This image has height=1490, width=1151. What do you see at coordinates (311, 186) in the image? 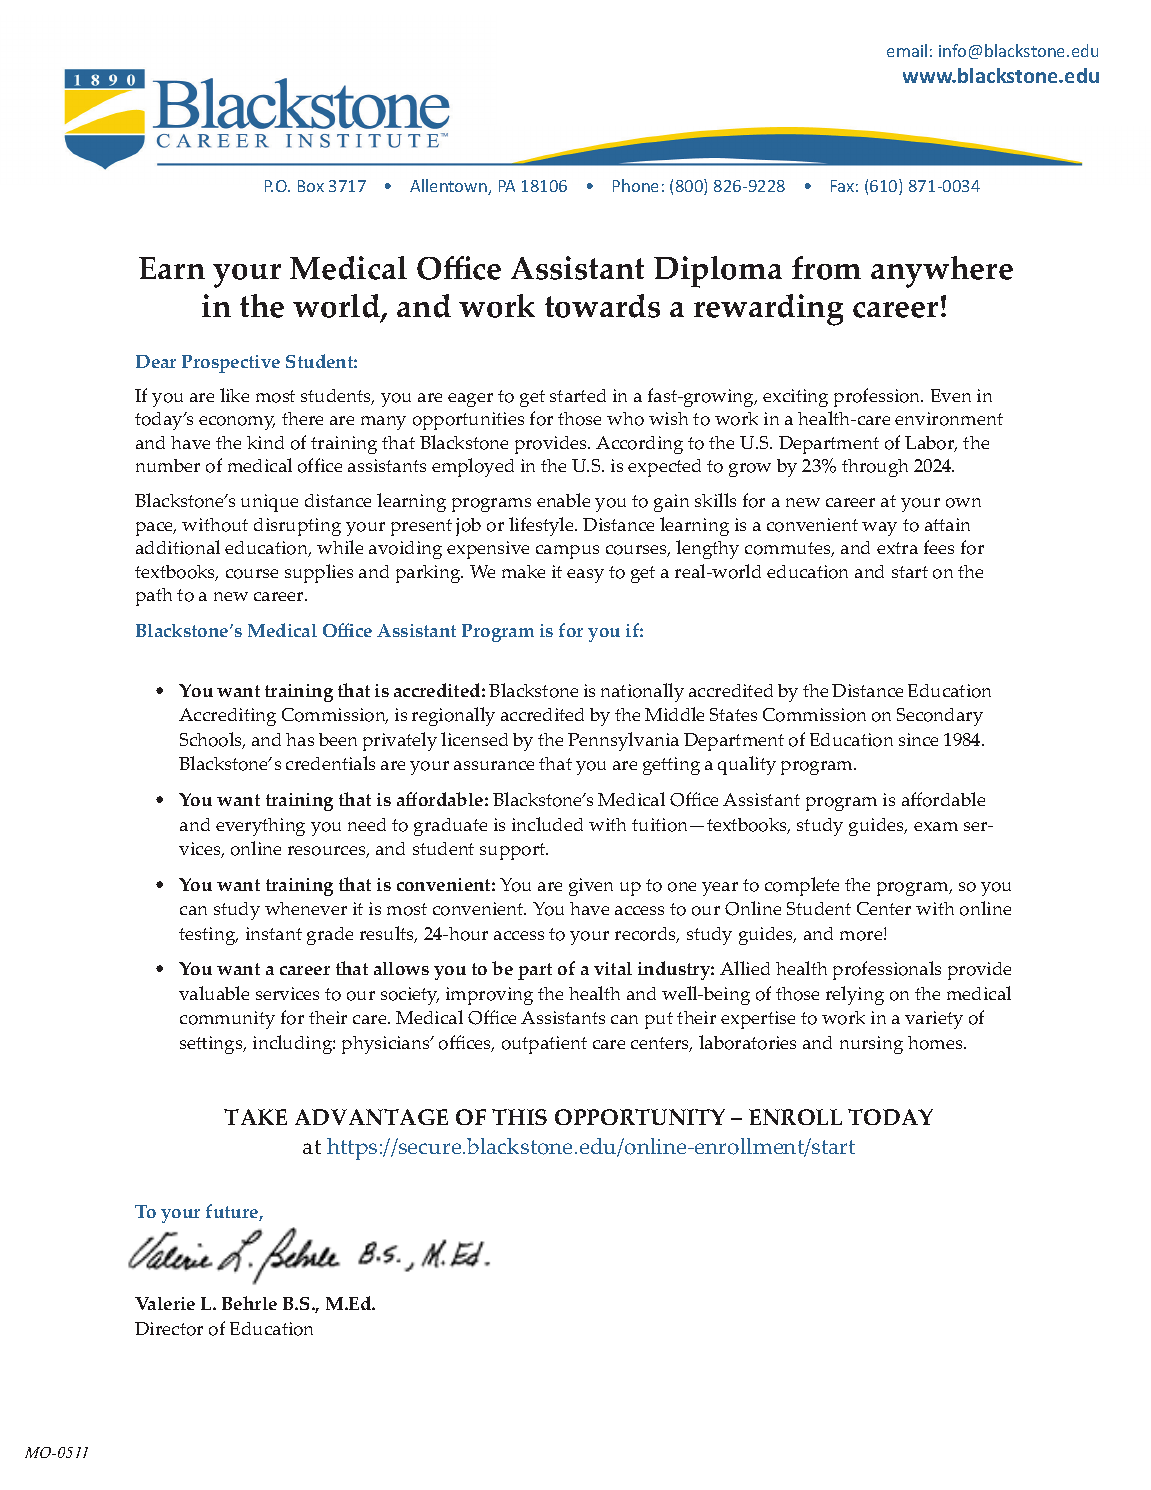
I see `Box` at bounding box center [311, 186].
